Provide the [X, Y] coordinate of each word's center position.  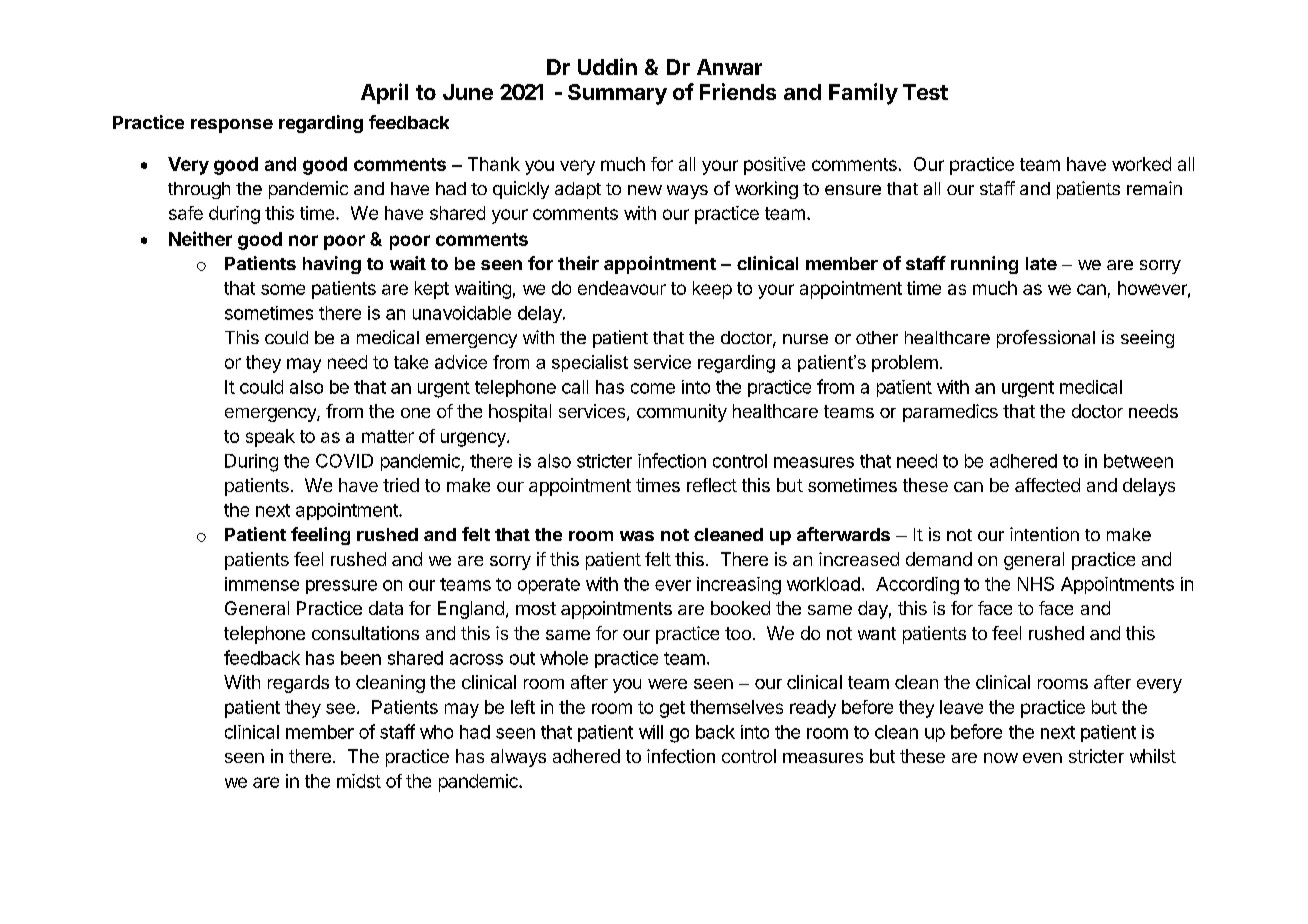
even [1042, 758]
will [651, 732]
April [384, 93]
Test [925, 92]
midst [359, 781]
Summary [617, 94]
